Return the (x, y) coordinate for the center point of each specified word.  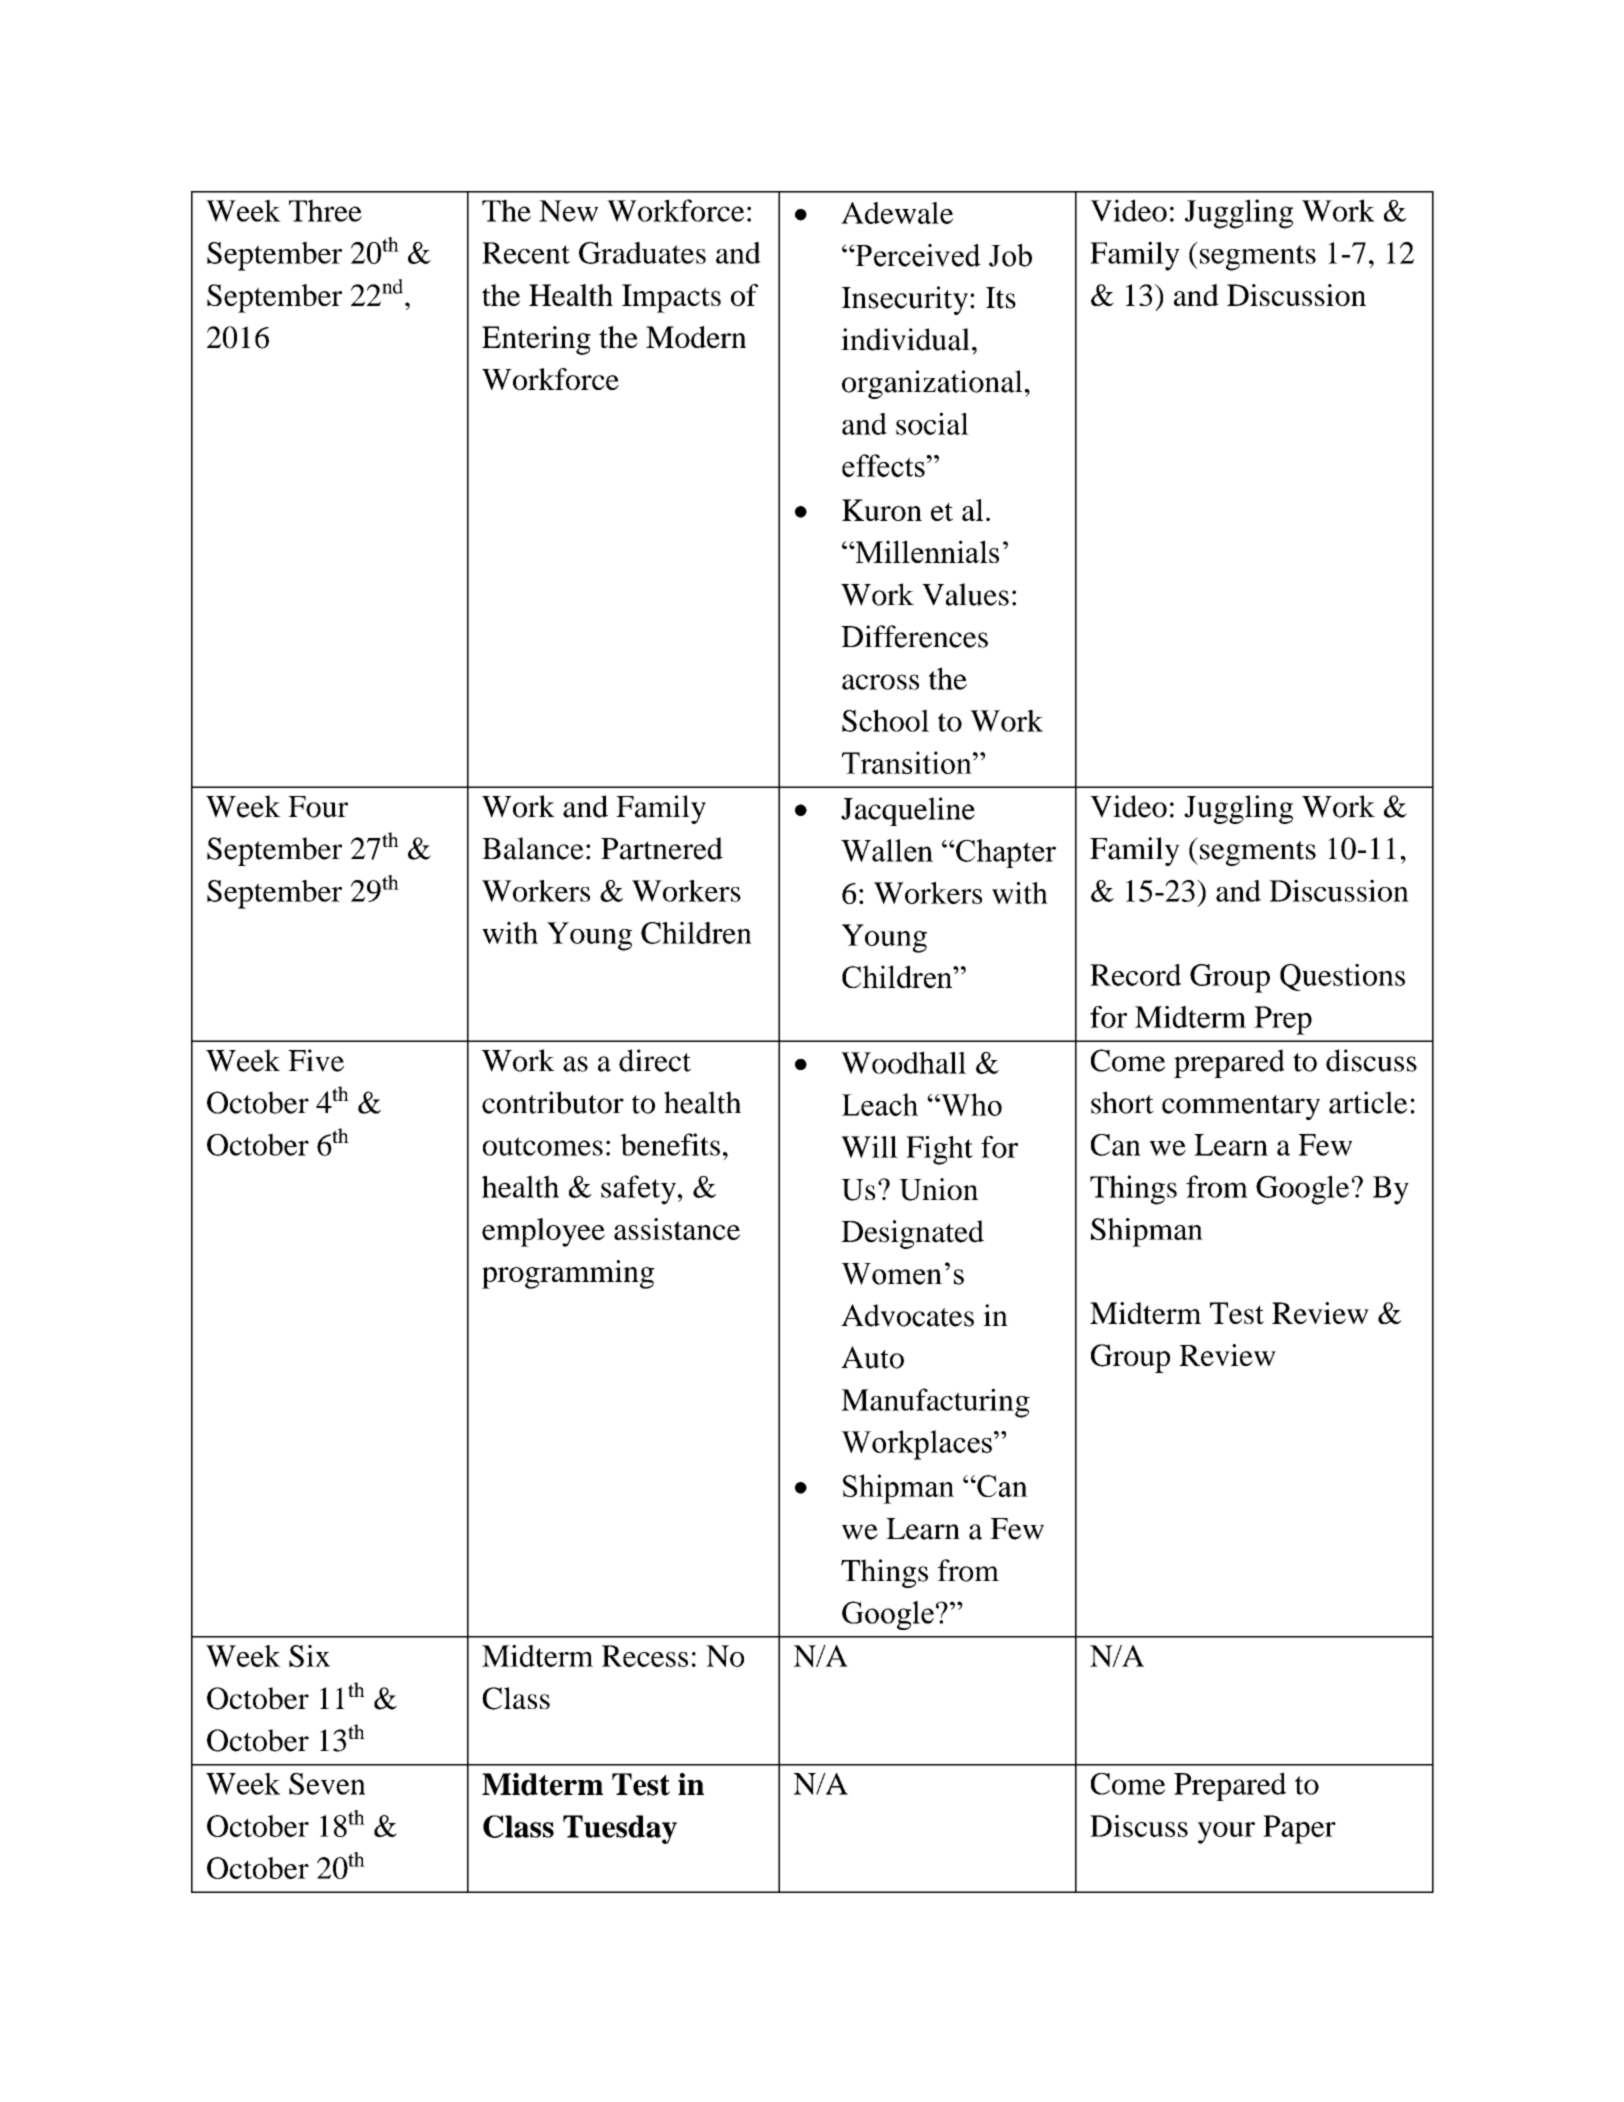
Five (316, 1060)
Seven (327, 1784)
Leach (880, 1104)
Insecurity (904, 300)
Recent (526, 253)
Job (1010, 255)
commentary (1241, 1107)
